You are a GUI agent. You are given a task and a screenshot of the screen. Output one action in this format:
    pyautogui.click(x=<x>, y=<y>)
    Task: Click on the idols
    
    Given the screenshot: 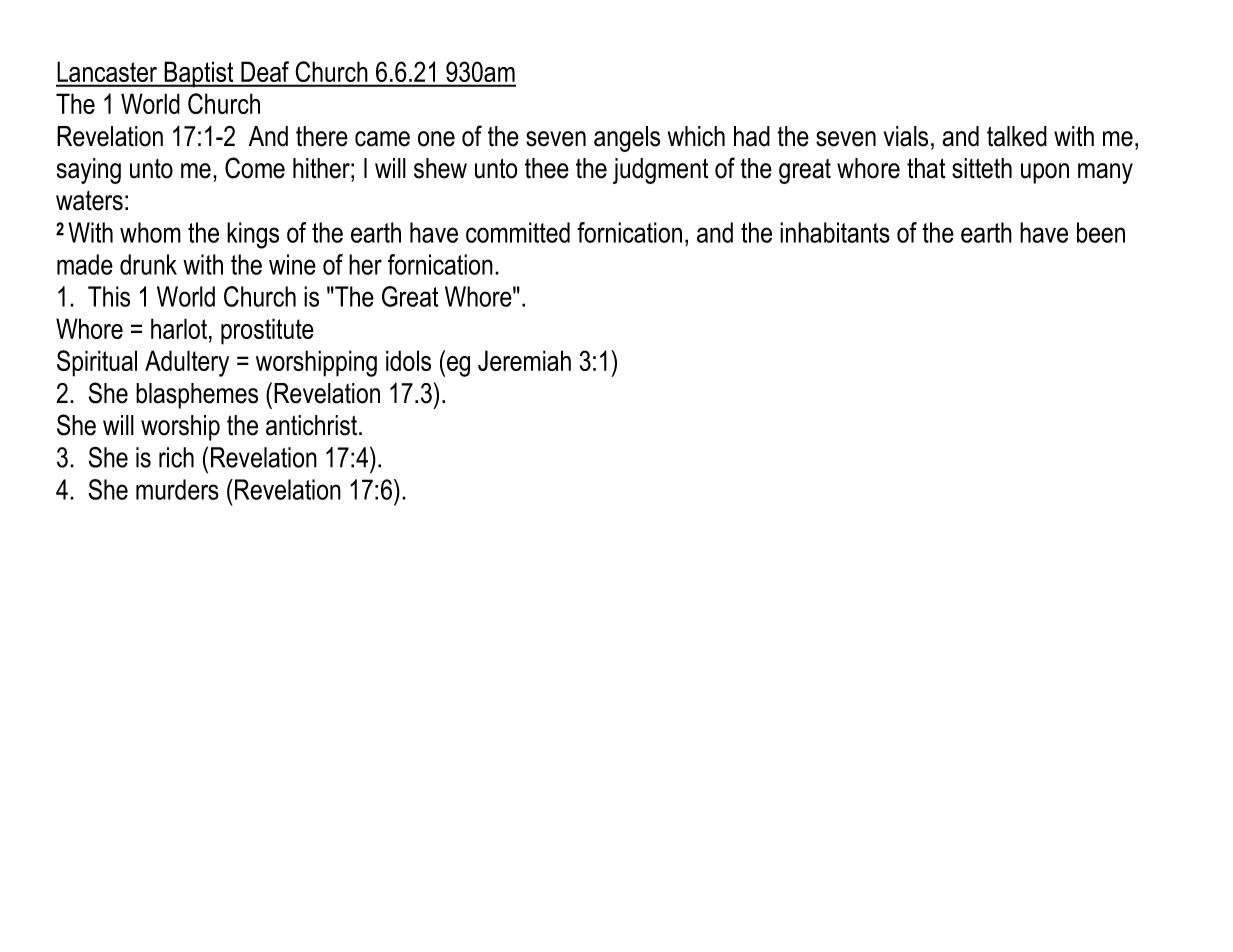 What is the action you would take?
    pyautogui.click(x=408, y=360)
